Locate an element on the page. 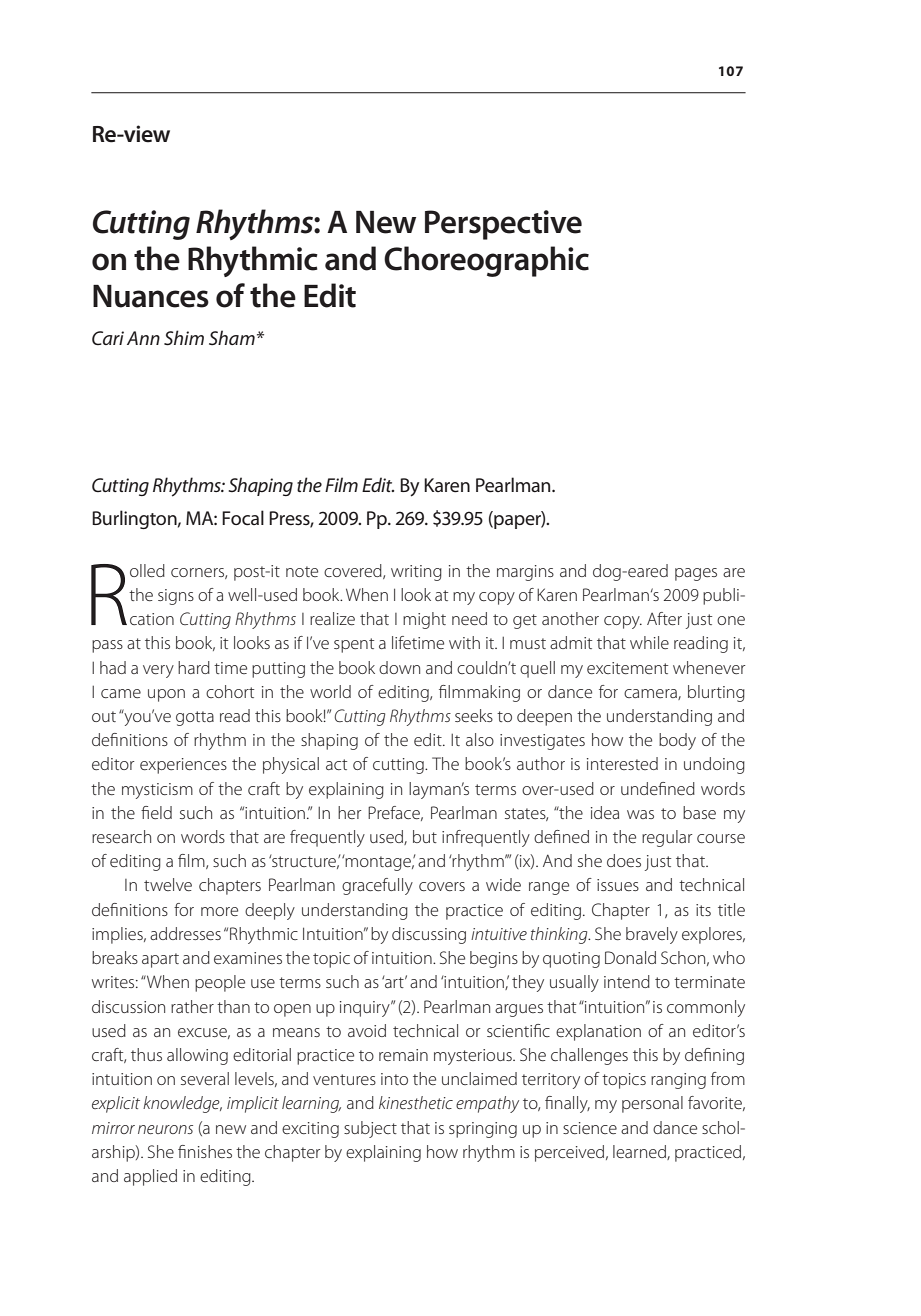  finishes is located at coordinates (205, 1151).
